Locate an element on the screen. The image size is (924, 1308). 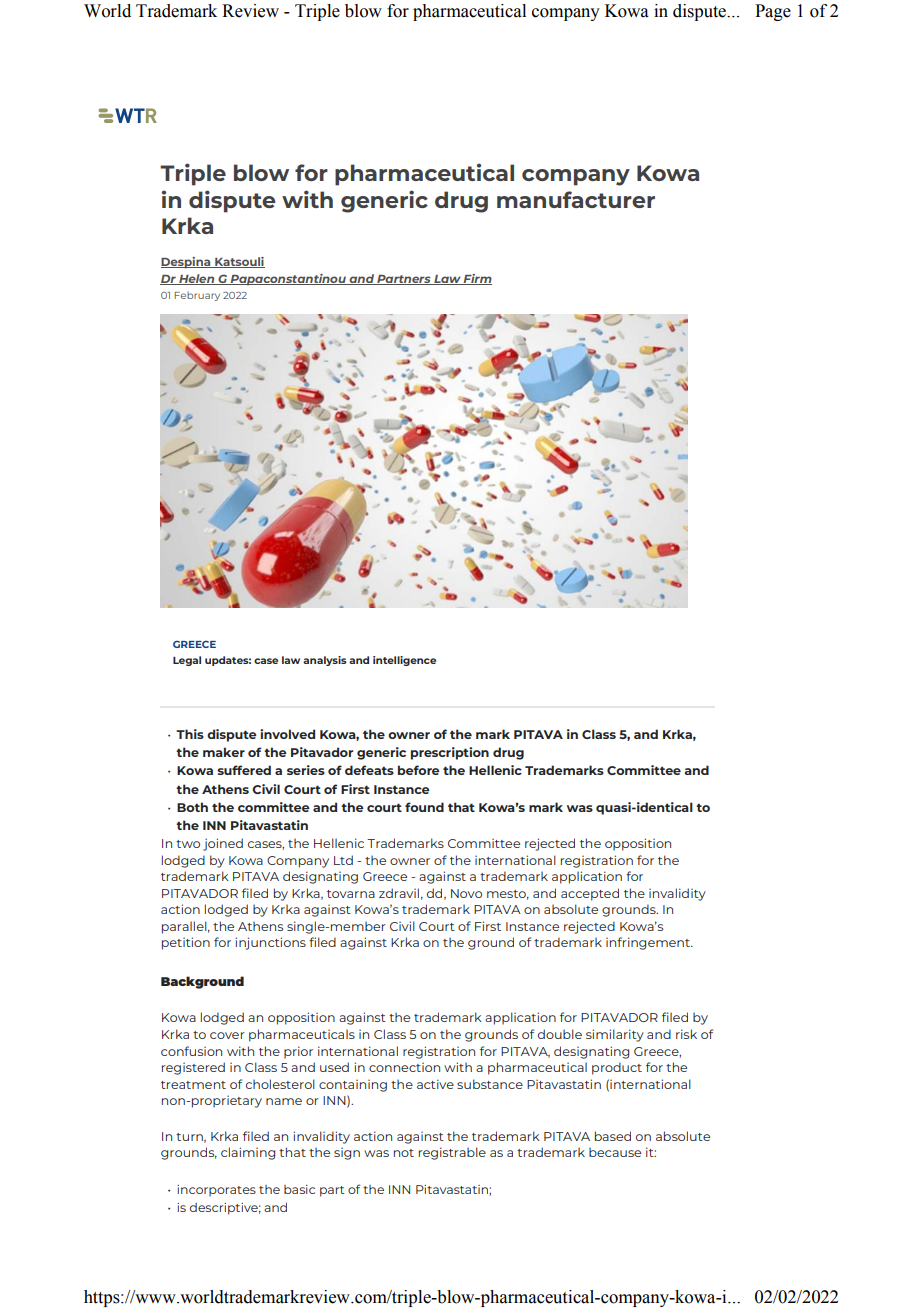
substance is located at coordinates (490, 1084).
